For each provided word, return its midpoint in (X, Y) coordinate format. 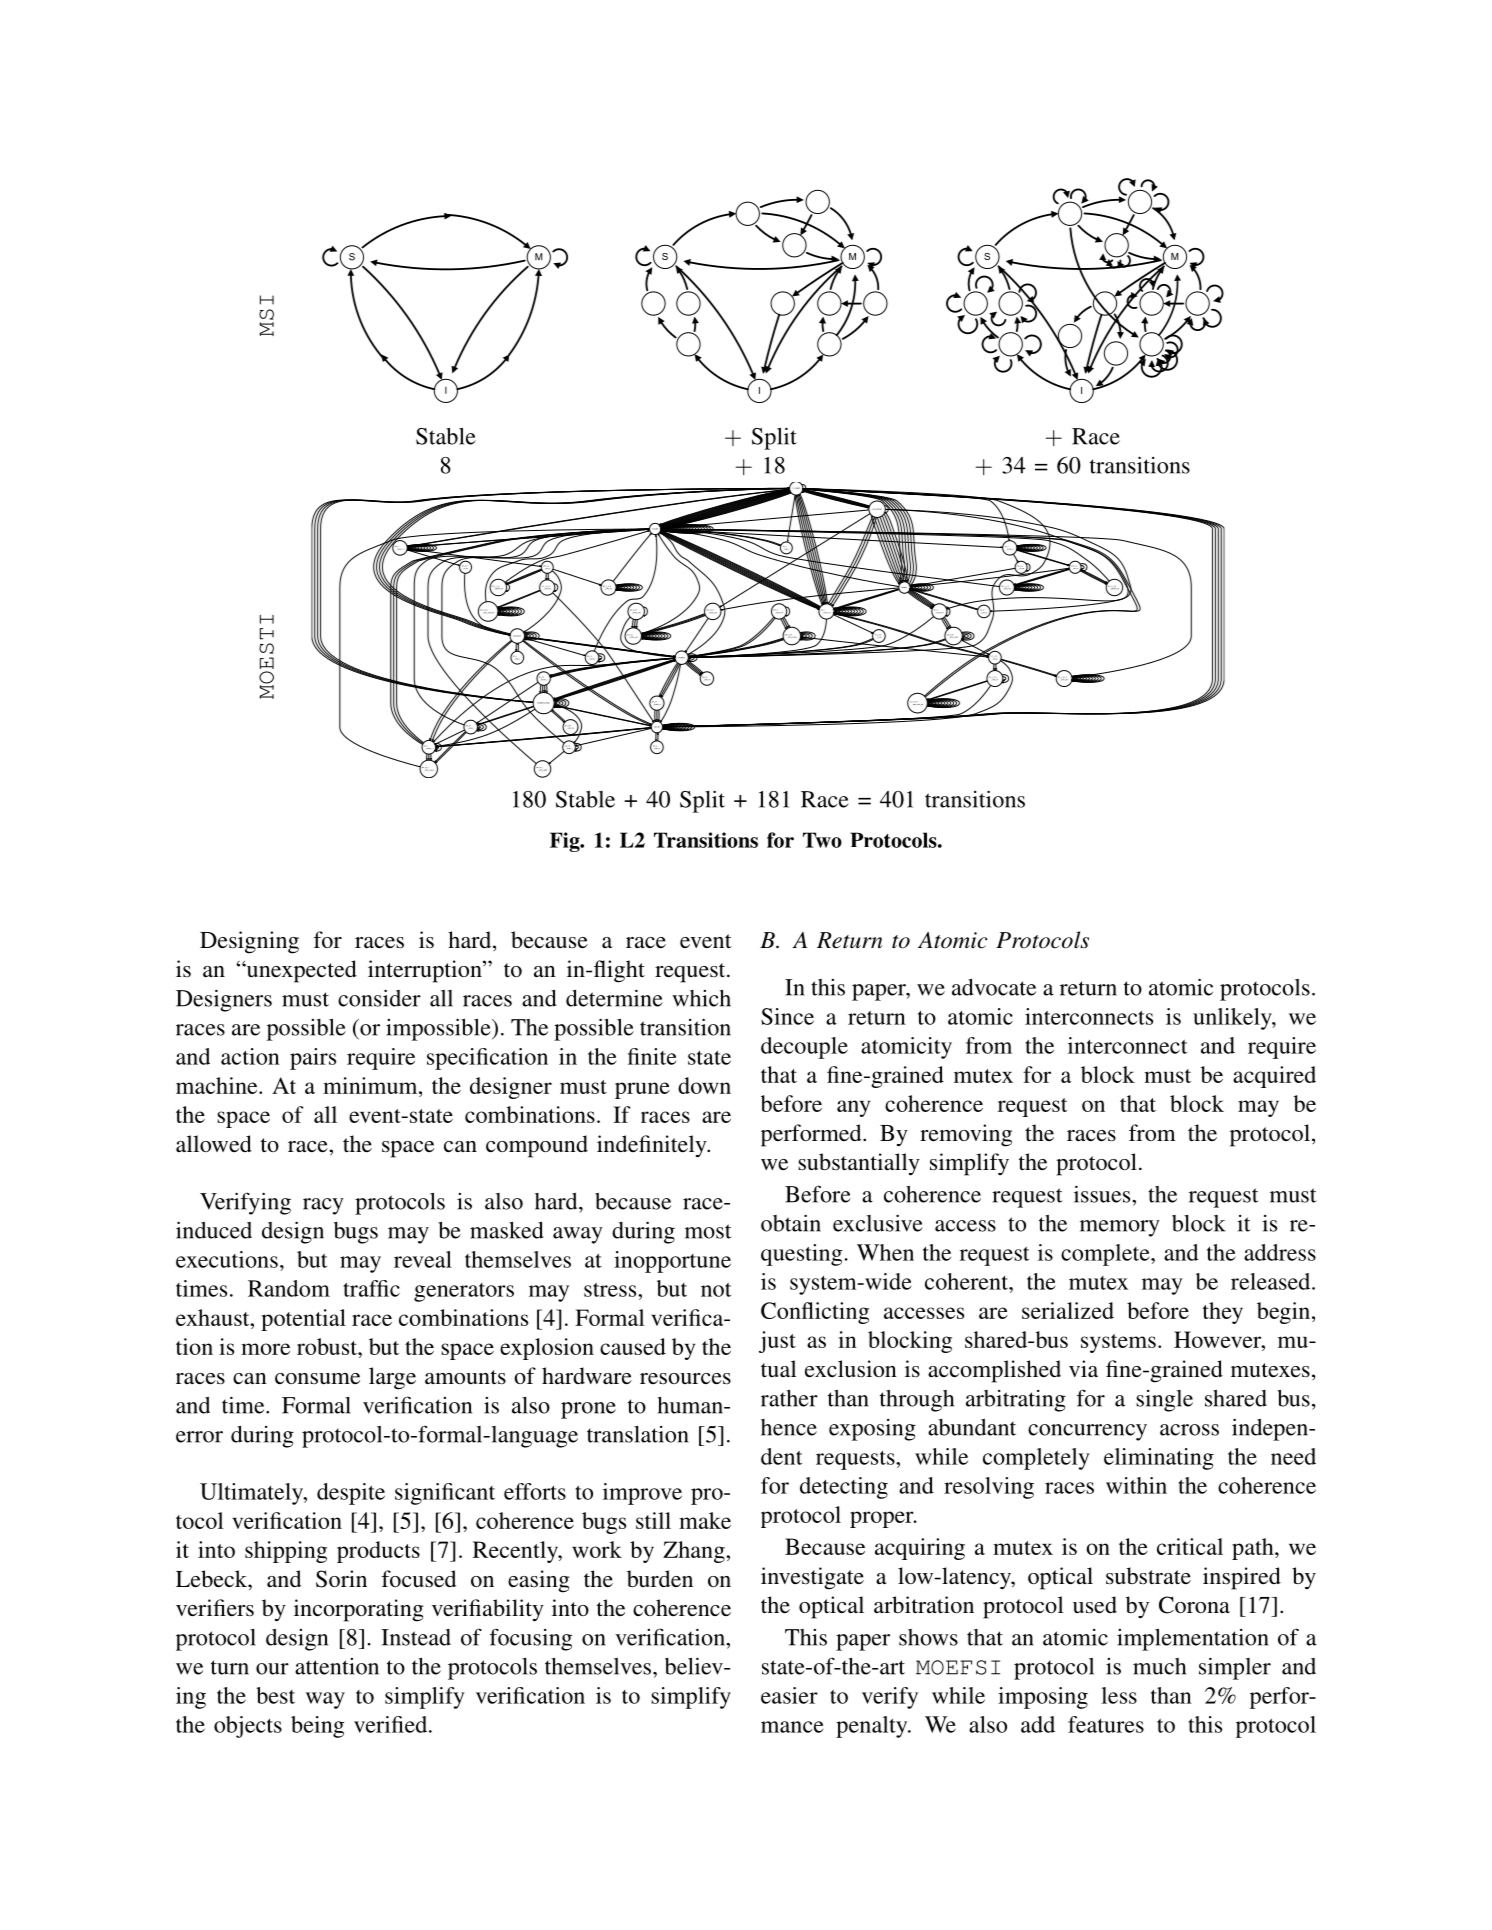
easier (789, 1695)
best (275, 1695)
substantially (859, 1164)
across (1189, 1430)
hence (789, 1427)
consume (317, 1379)
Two (822, 840)
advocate (994, 987)
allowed (214, 1143)
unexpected (300, 971)
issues (1103, 1194)
